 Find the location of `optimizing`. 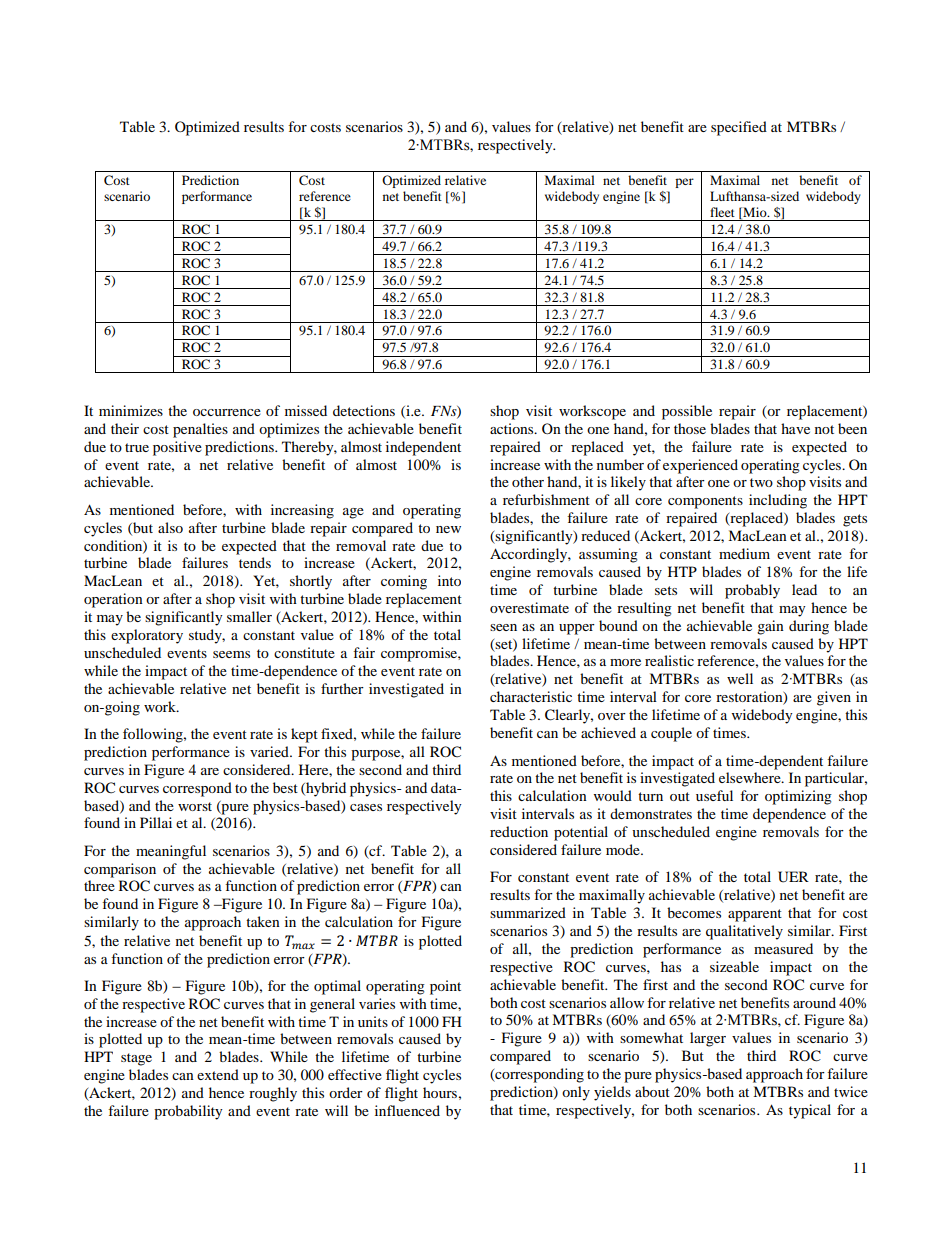

optimizing is located at coordinates (798, 797).
